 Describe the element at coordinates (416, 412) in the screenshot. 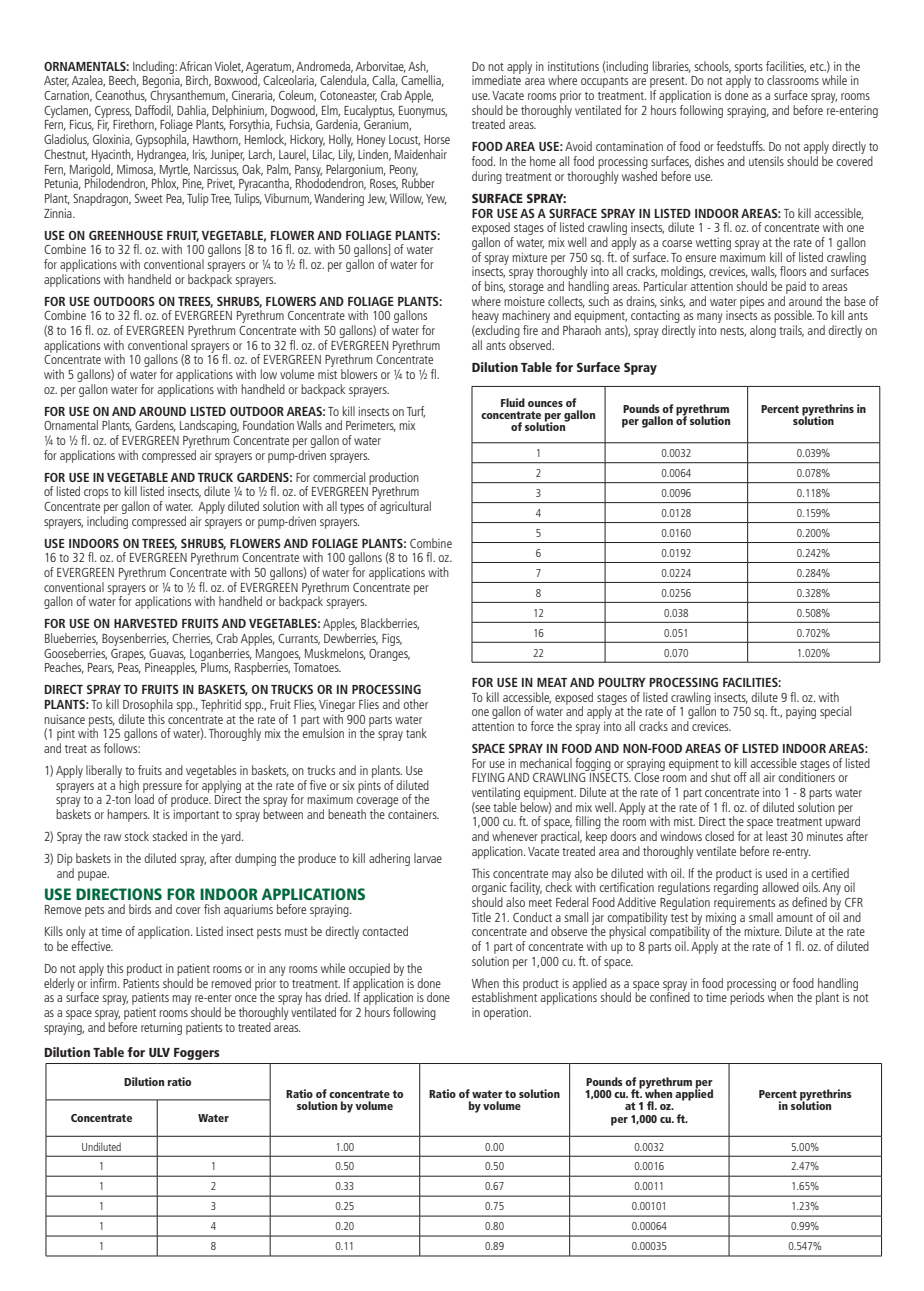

I see `Turf` at that location.
